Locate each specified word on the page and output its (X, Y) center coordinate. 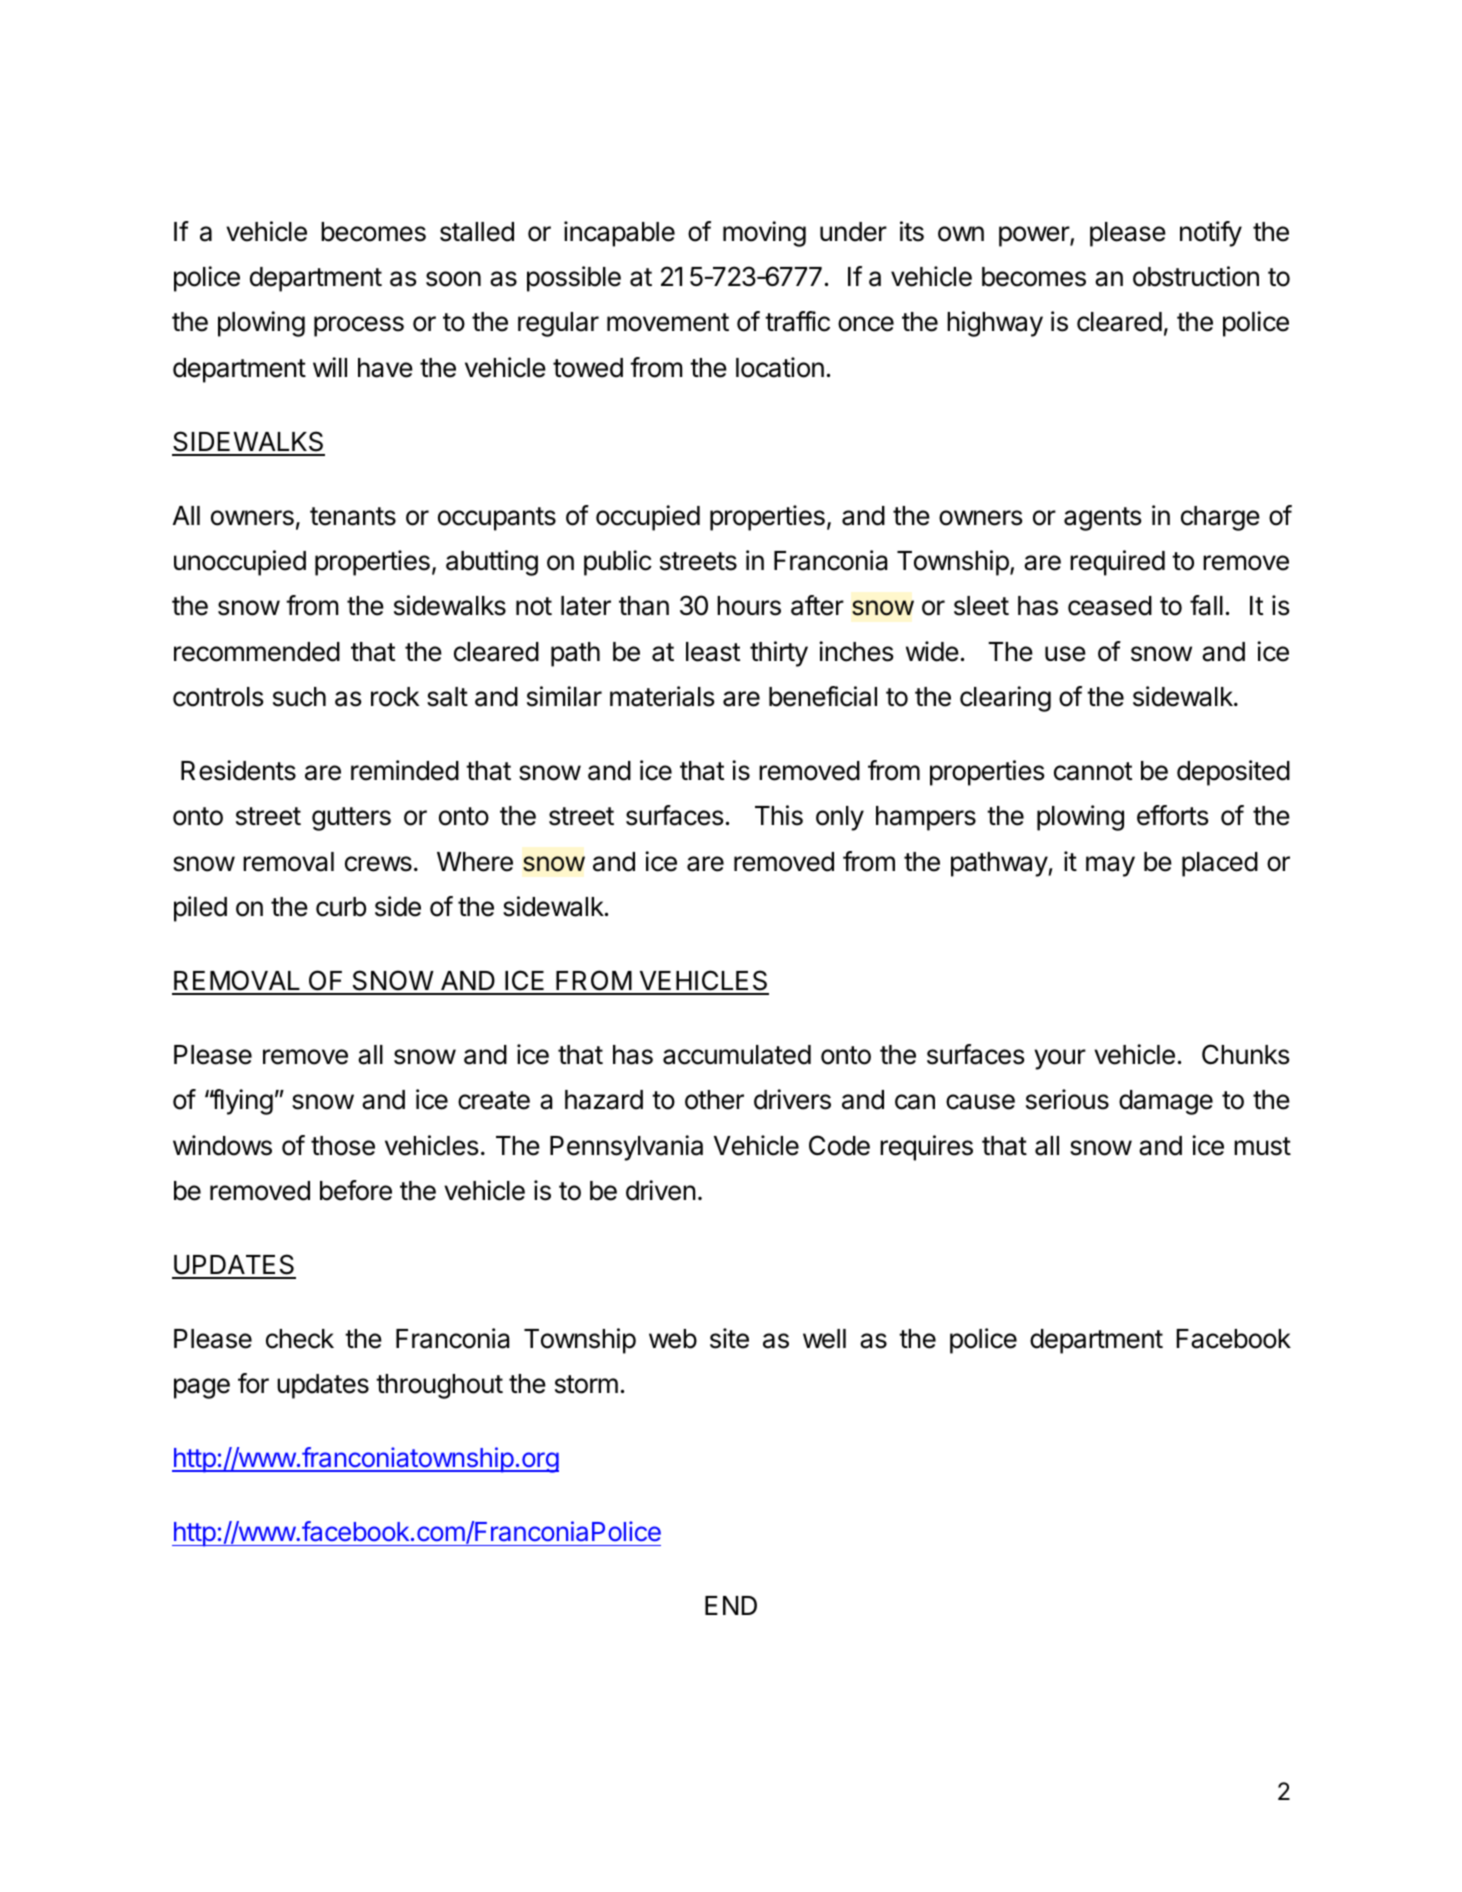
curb (341, 907)
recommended (257, 652)
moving (764, 234)
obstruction (1196, 276)
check (300, 1339)
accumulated (737, 1055)
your (1060, 1059)
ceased (1110, 606)
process (359, 326)
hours (749, 606)
